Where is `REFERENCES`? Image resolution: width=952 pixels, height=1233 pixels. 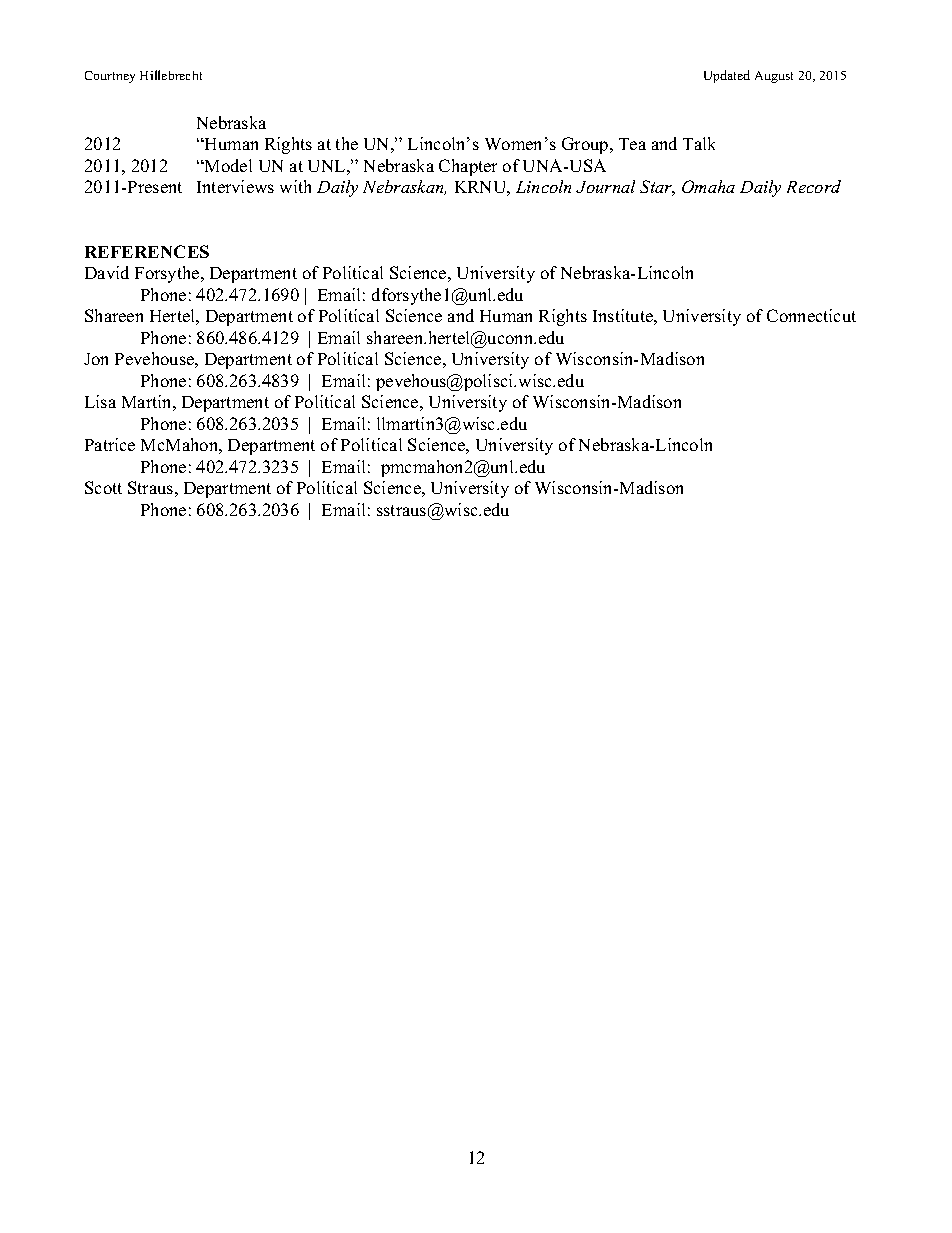 REFERENCES is located at coordinates (147, 251).
